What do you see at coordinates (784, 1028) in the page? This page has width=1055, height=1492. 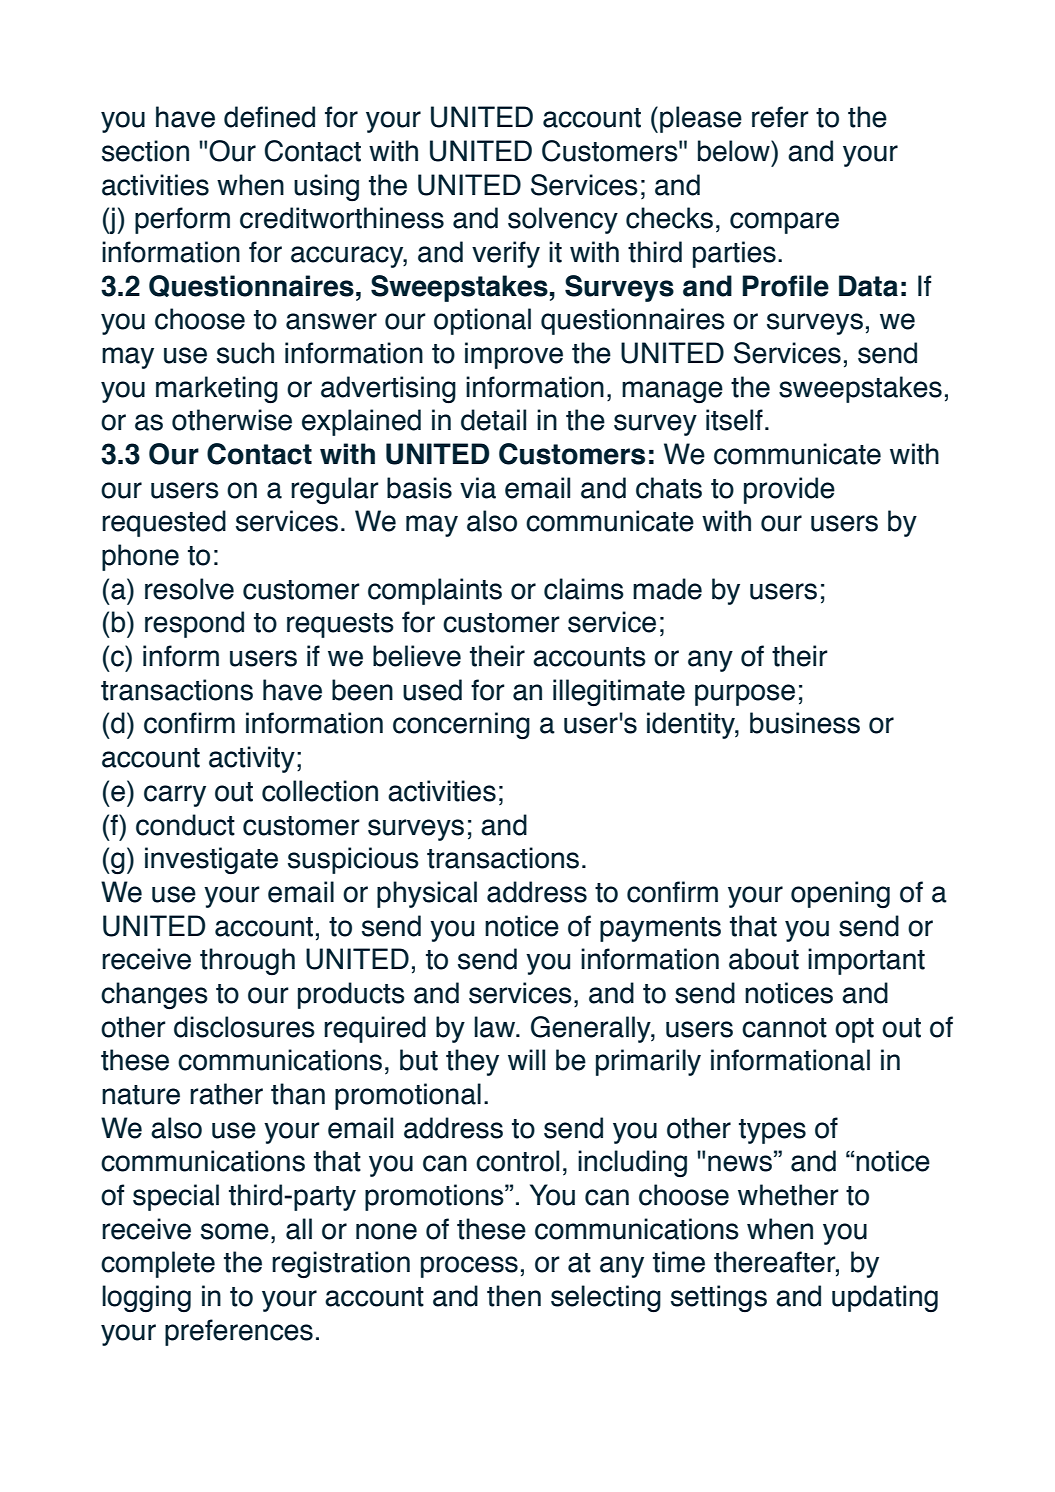 I see `cannot` at bounding box center [784, 1028].
